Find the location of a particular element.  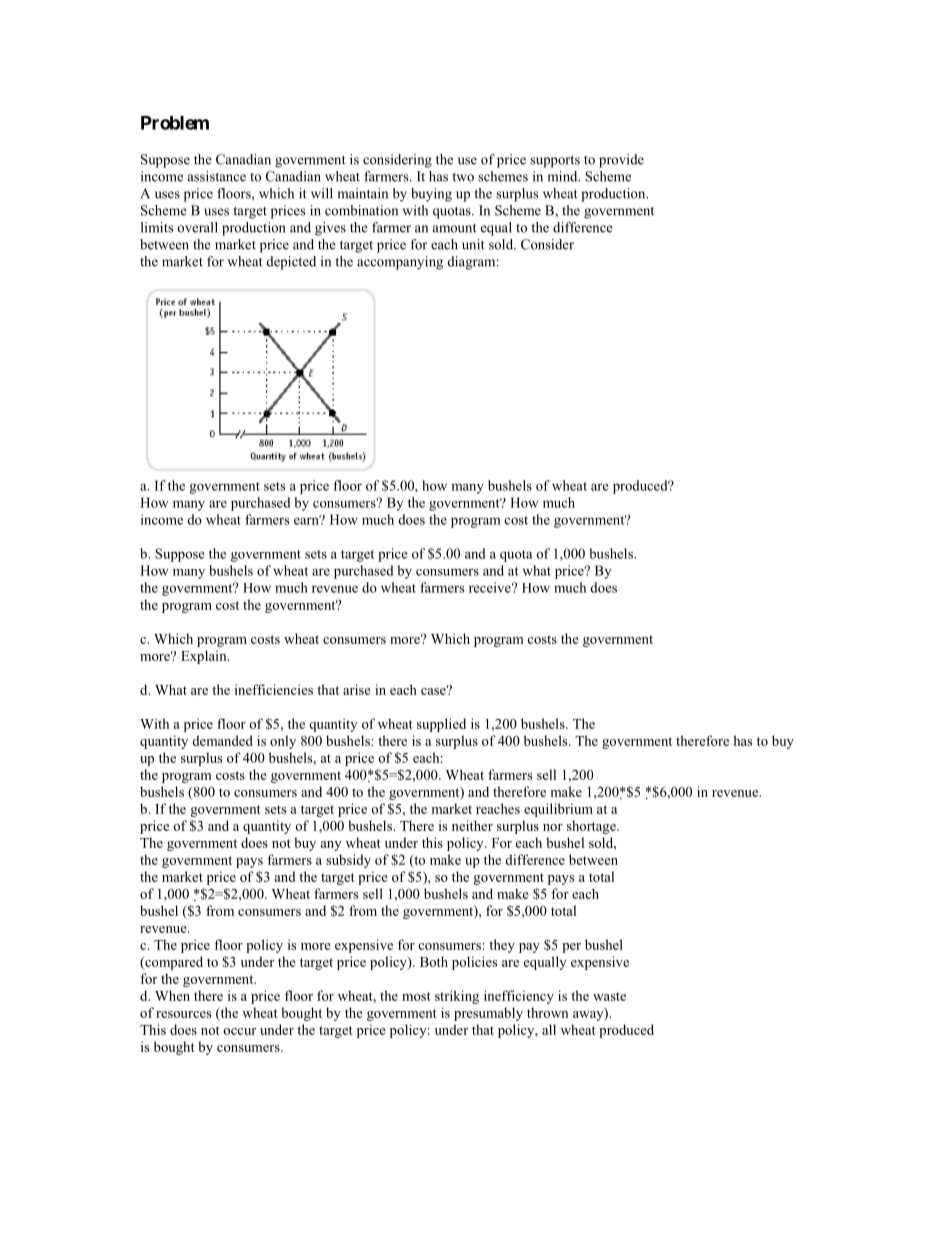

assistance is located at coordinates (217, 176).
